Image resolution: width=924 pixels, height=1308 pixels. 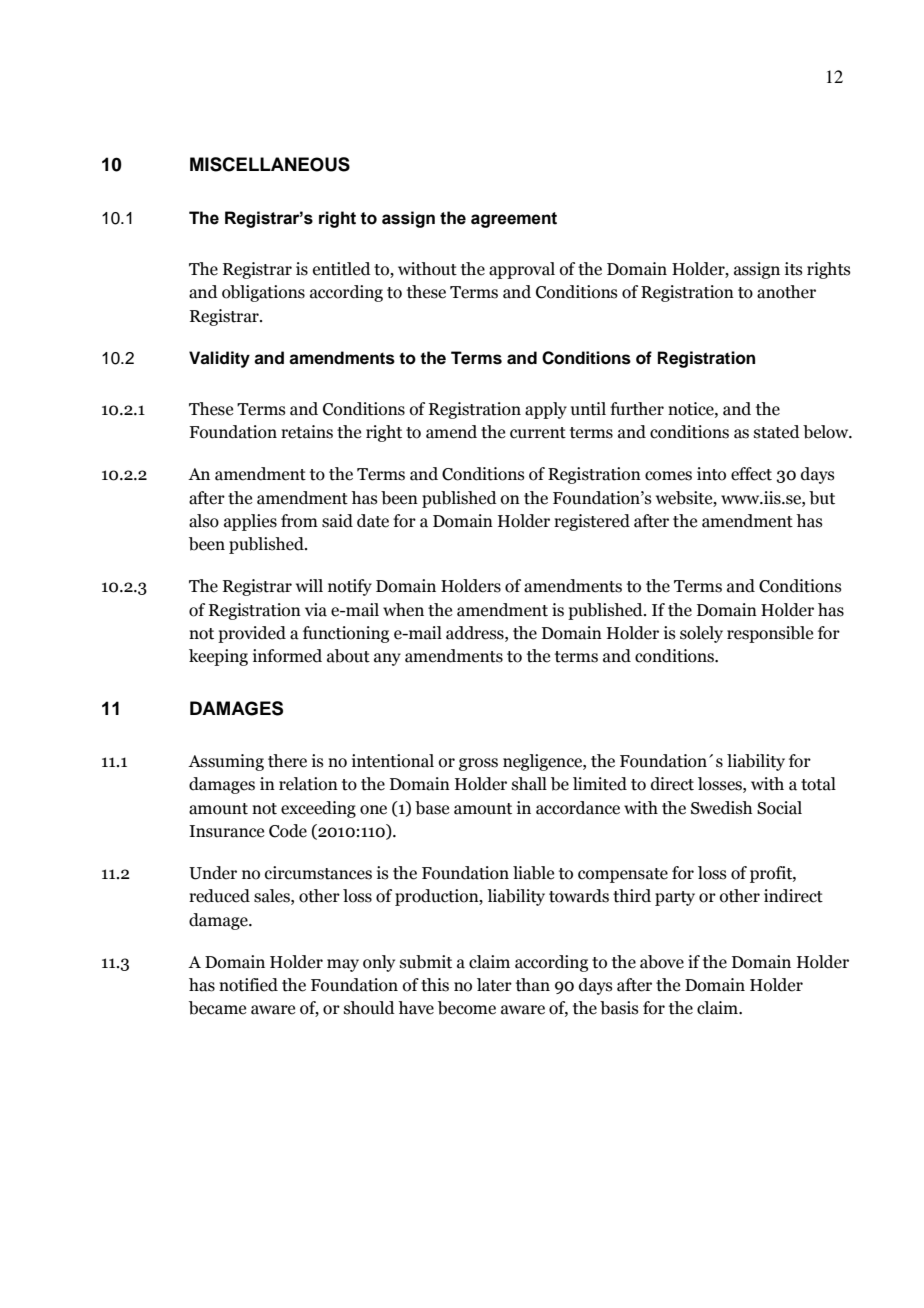 What do you see at coordinates (794, 269) in the screenshot?
I see `its` at bounding box center [794, 269].
